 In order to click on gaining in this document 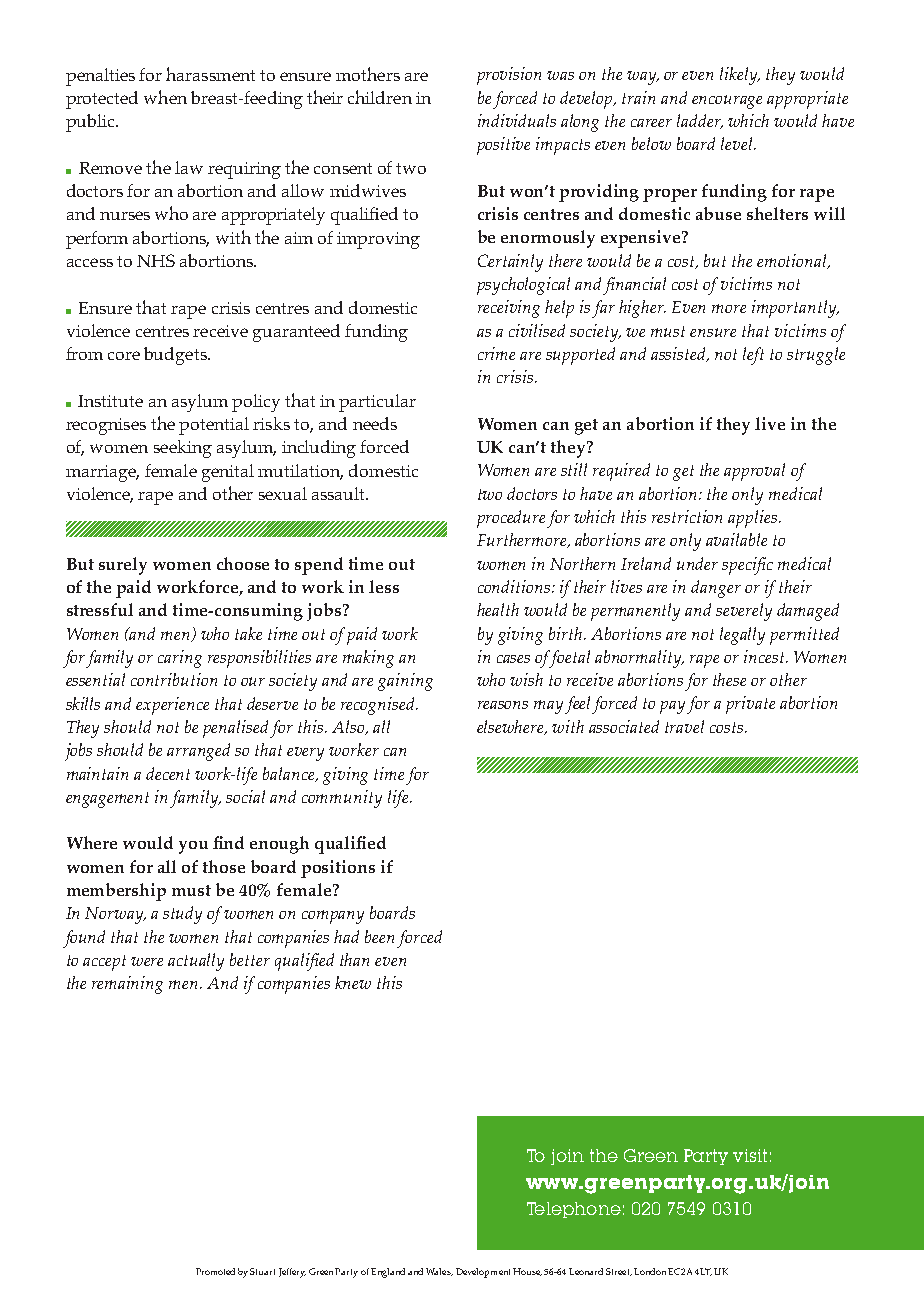, I will do `click(405, 682)`.
